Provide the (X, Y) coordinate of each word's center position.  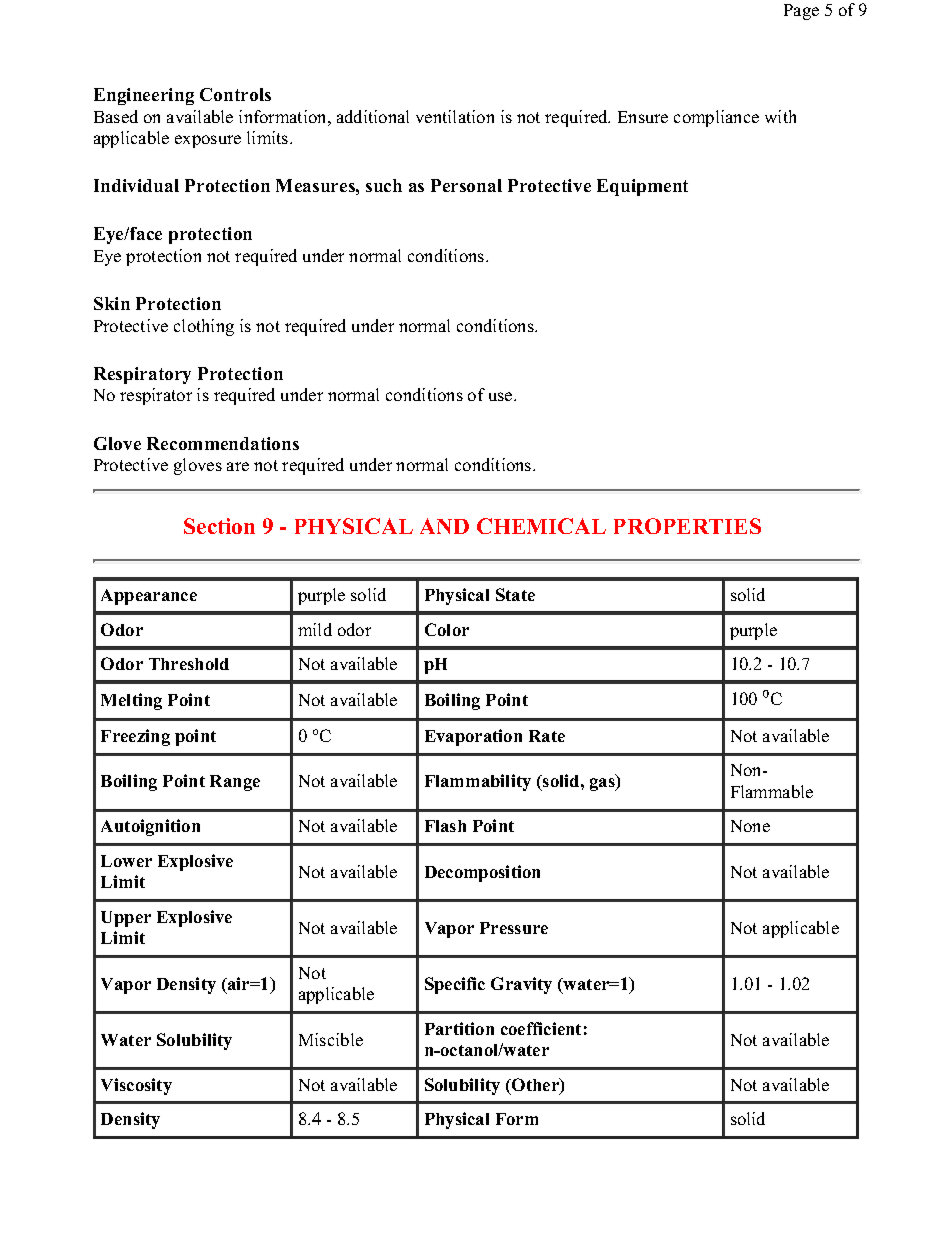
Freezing (135, 737)
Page (801, 12)
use (502, 396)
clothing (204, 327)
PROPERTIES (687, 526)
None (750, 826)
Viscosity (136, 1086)
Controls (235, 94)
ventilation (455, 116)
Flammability (478, 782)
